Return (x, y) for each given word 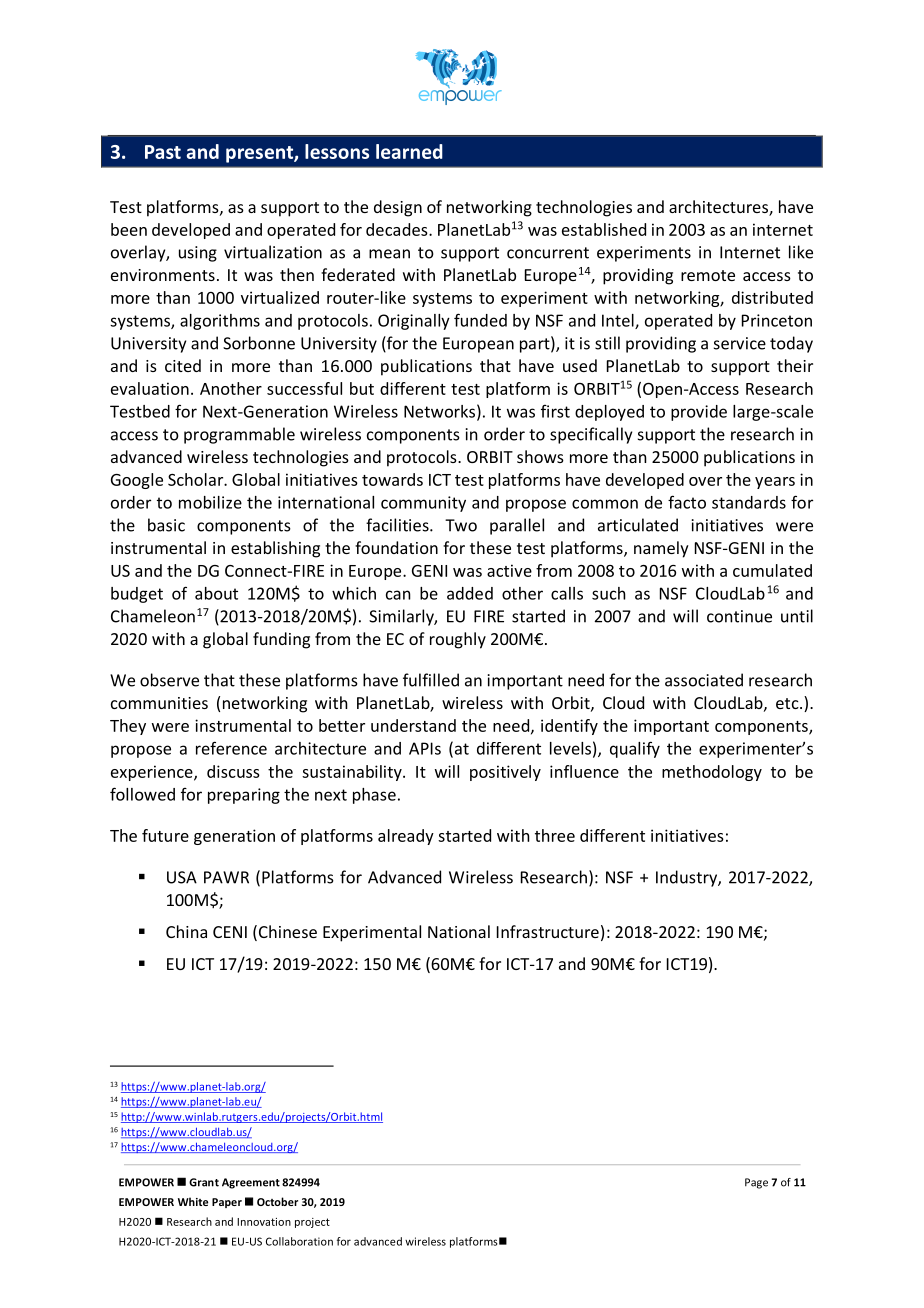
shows (540, 456)
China (186, 931)
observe (169, 680)
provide (699, 413)
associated (704, 680)
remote (708, 275)
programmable (239, 435)
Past (163, 152)
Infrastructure (548, 931)
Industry (687, 878)
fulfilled (431, 680)
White (193, 1201)
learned (409, 151)
